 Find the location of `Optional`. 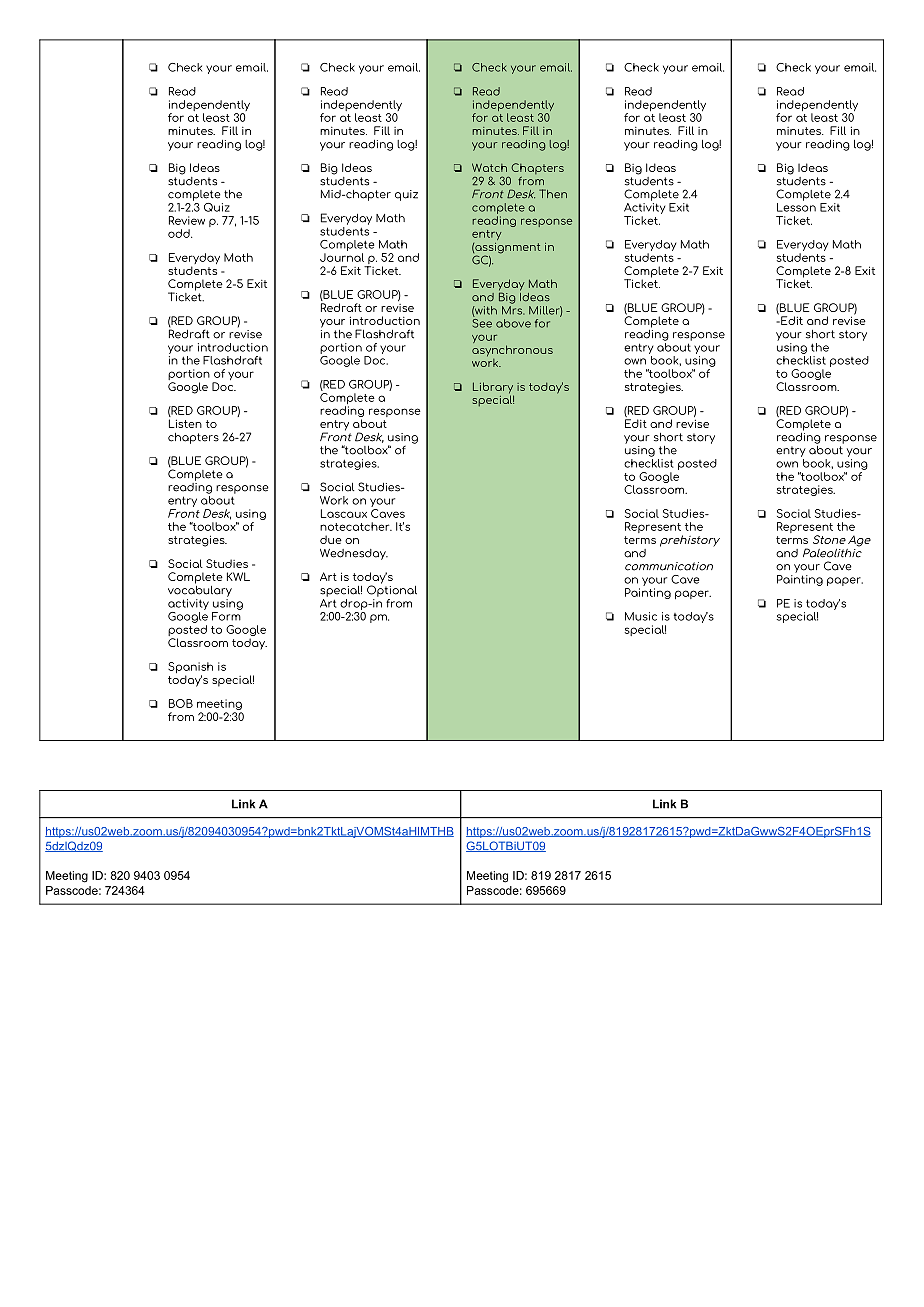

Optional is located at coordinates (392, 590).
